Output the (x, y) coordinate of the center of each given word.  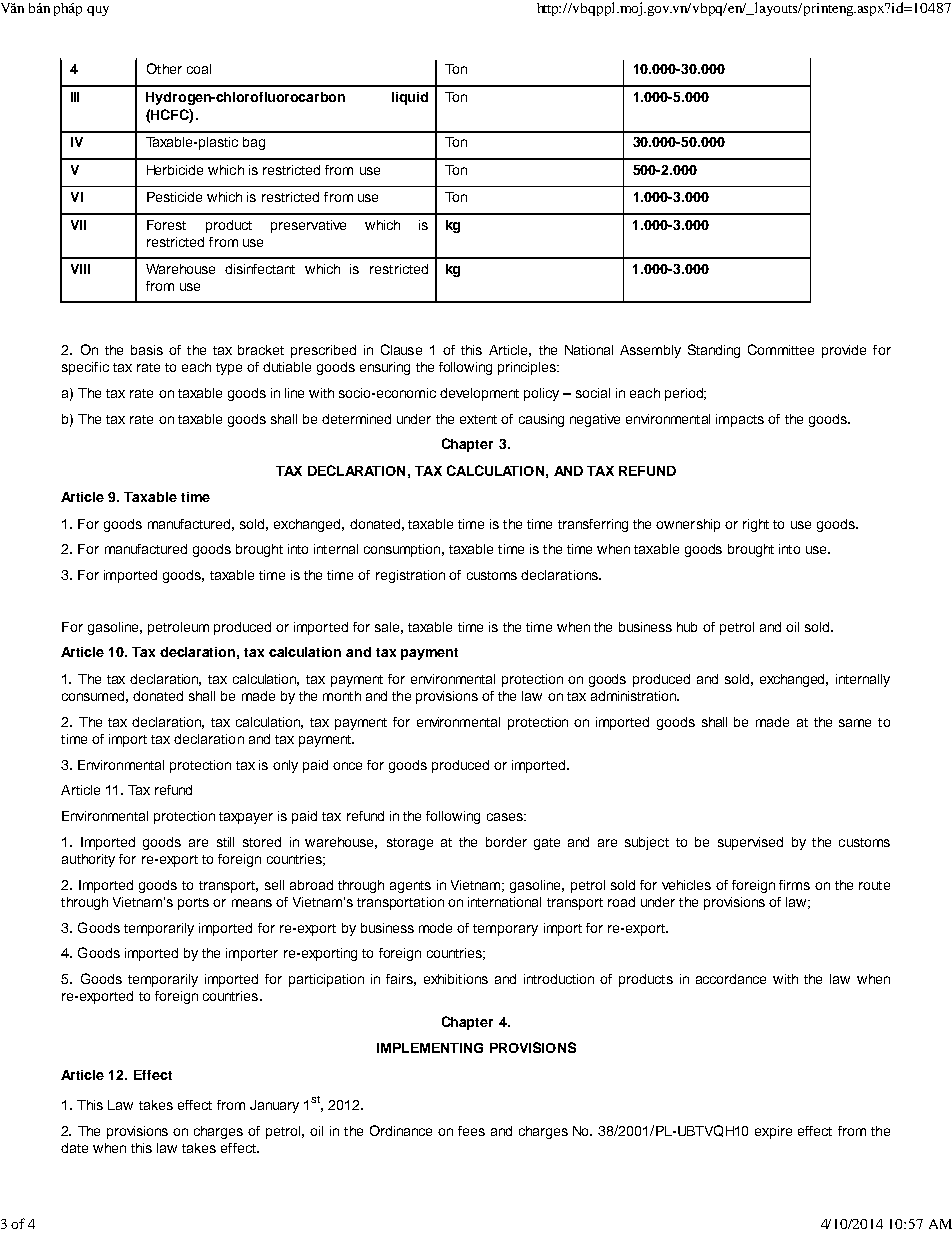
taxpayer (246, 818)
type (229, 369)
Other (164, 68)
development (479, 394)
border (506, 842)
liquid (410, 98)
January (274, 1106)
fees (471, 1131)
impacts (740, 420)
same (855, 723)
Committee (781, 349)
